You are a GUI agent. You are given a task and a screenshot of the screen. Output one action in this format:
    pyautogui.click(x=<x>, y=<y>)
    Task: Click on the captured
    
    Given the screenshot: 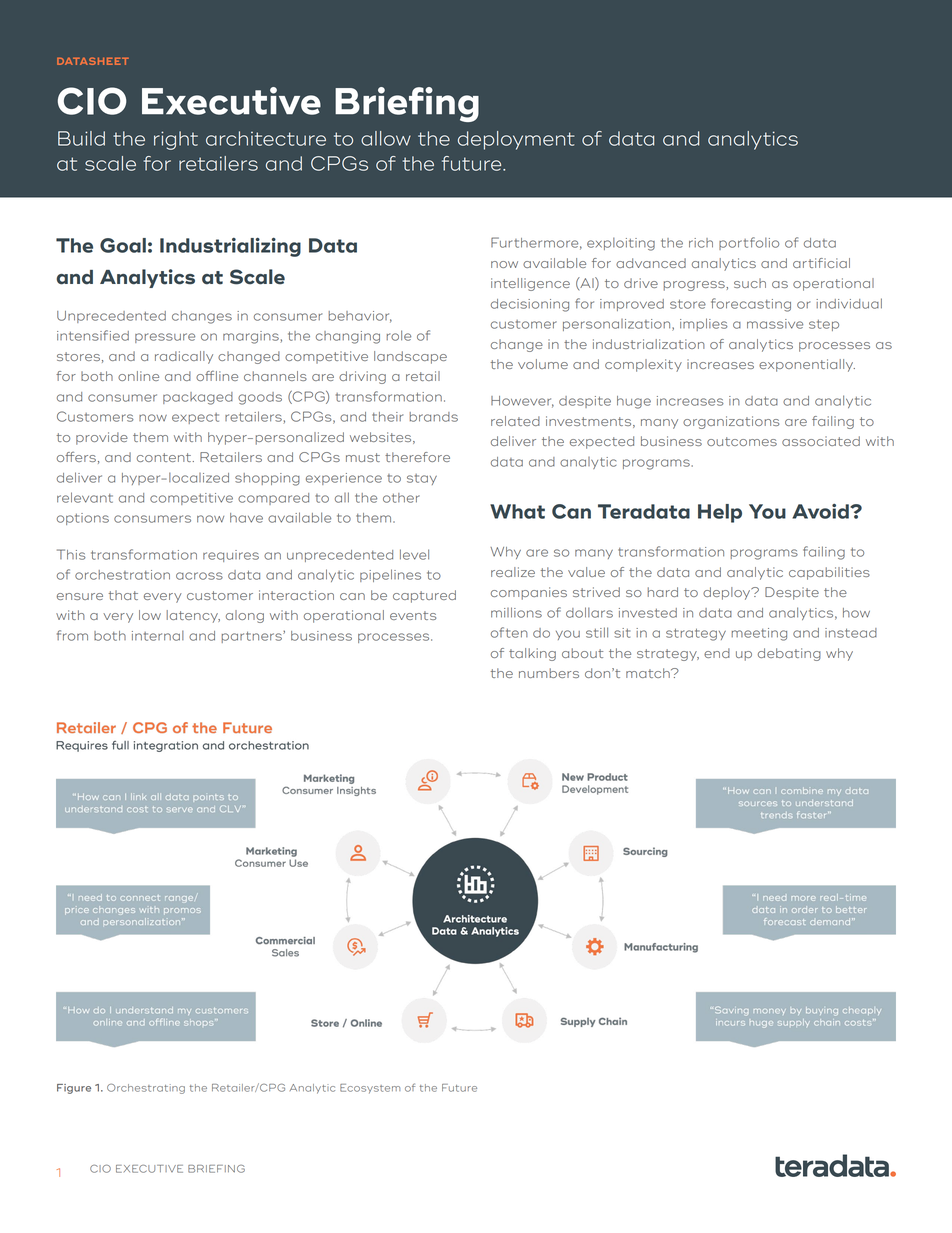 What is the action you would take?
    pyautogui.click(x=424, y=596)
